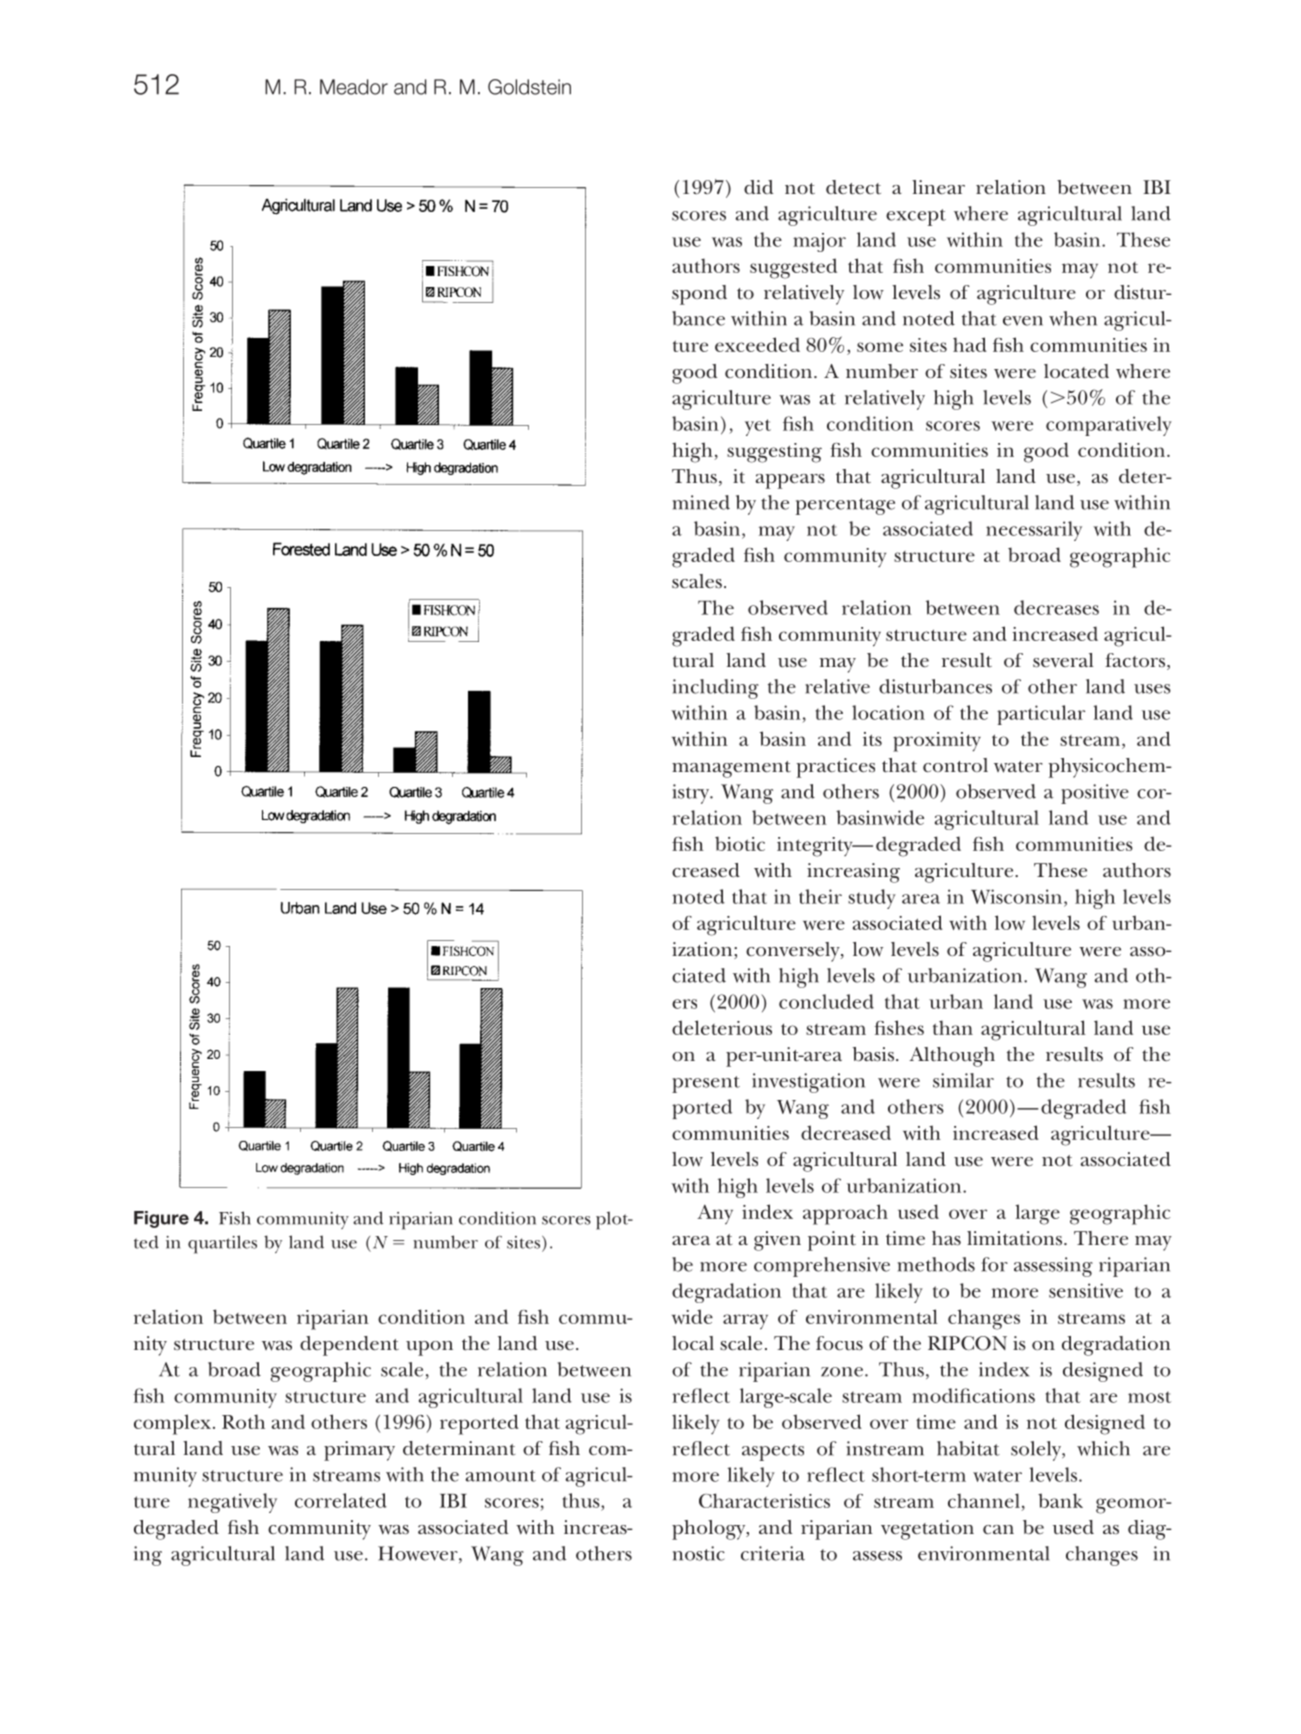 The width and height of the screenshot is (1301, 1734). What do you see at coordinates (341, 1500) in the screenshot?
I see `correlated` at bounding box center [341, 1500].
